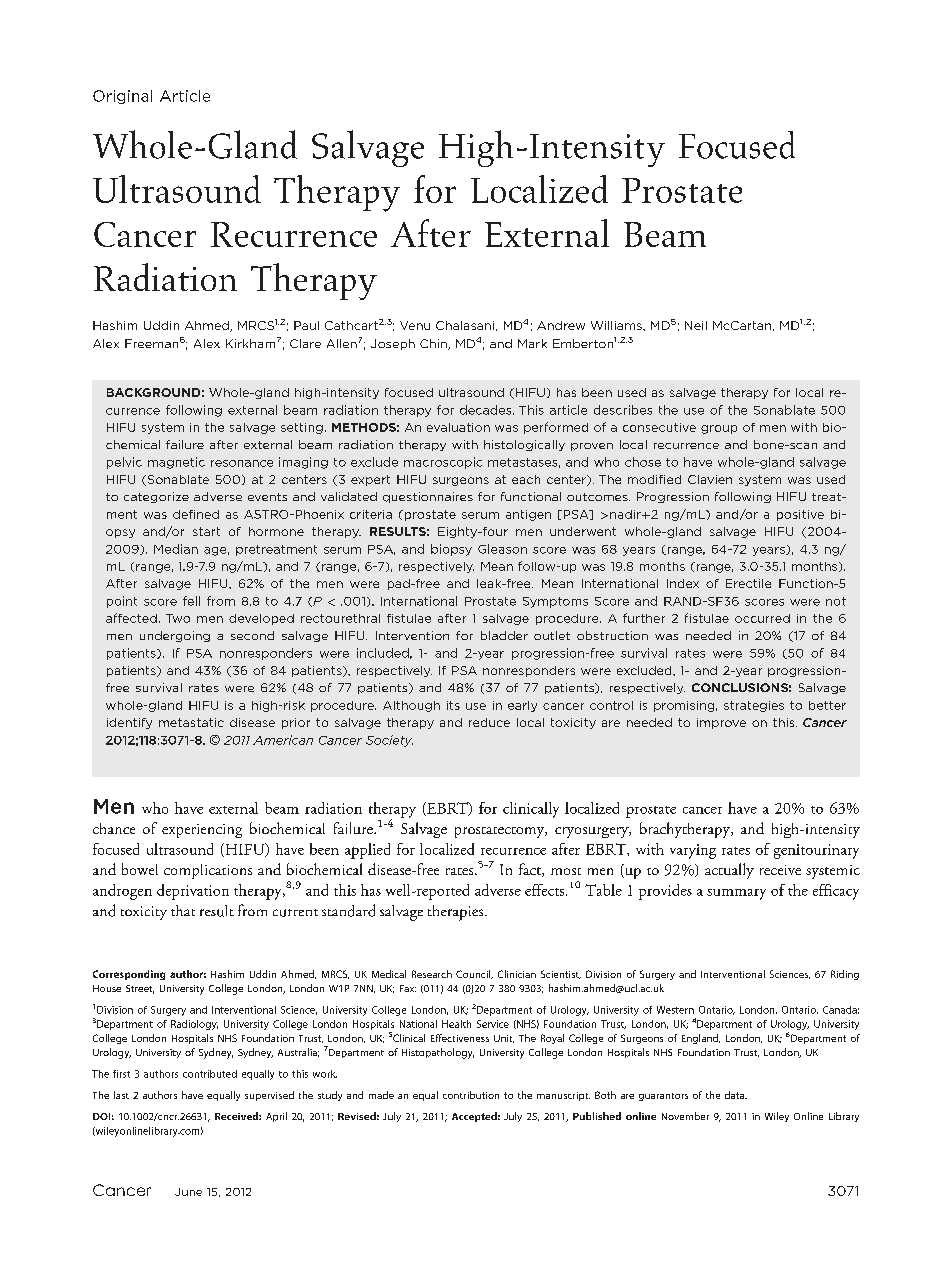 This screenshot has height=1265, width=952. What do you see at coordinates (188, 1192) in the screenshot?
I see `June` at bounding box center [188, 1192].
